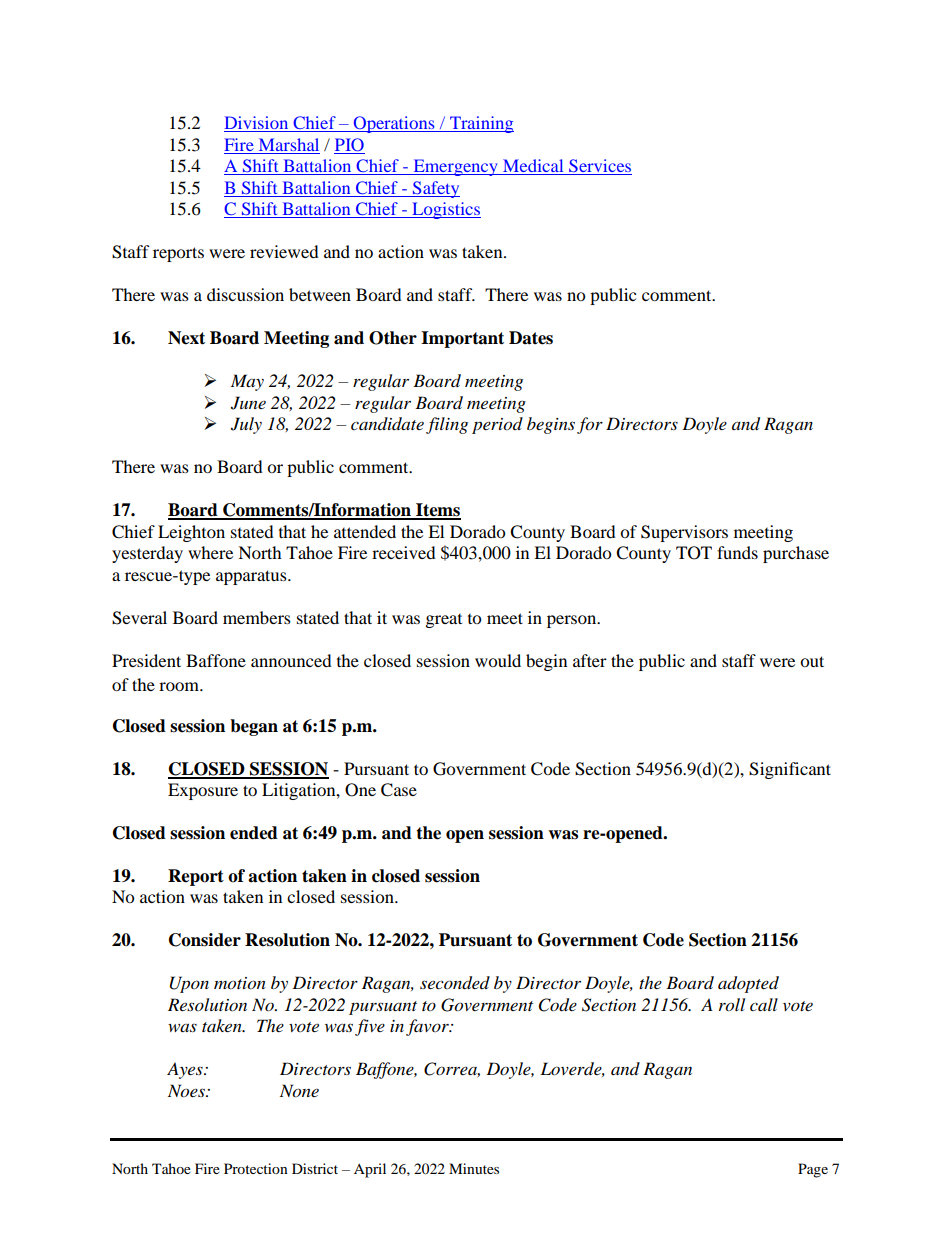  What do you see at coordinates (399, 790) in the screenshot?
I see `Case` at bounding box center [399, 790].
